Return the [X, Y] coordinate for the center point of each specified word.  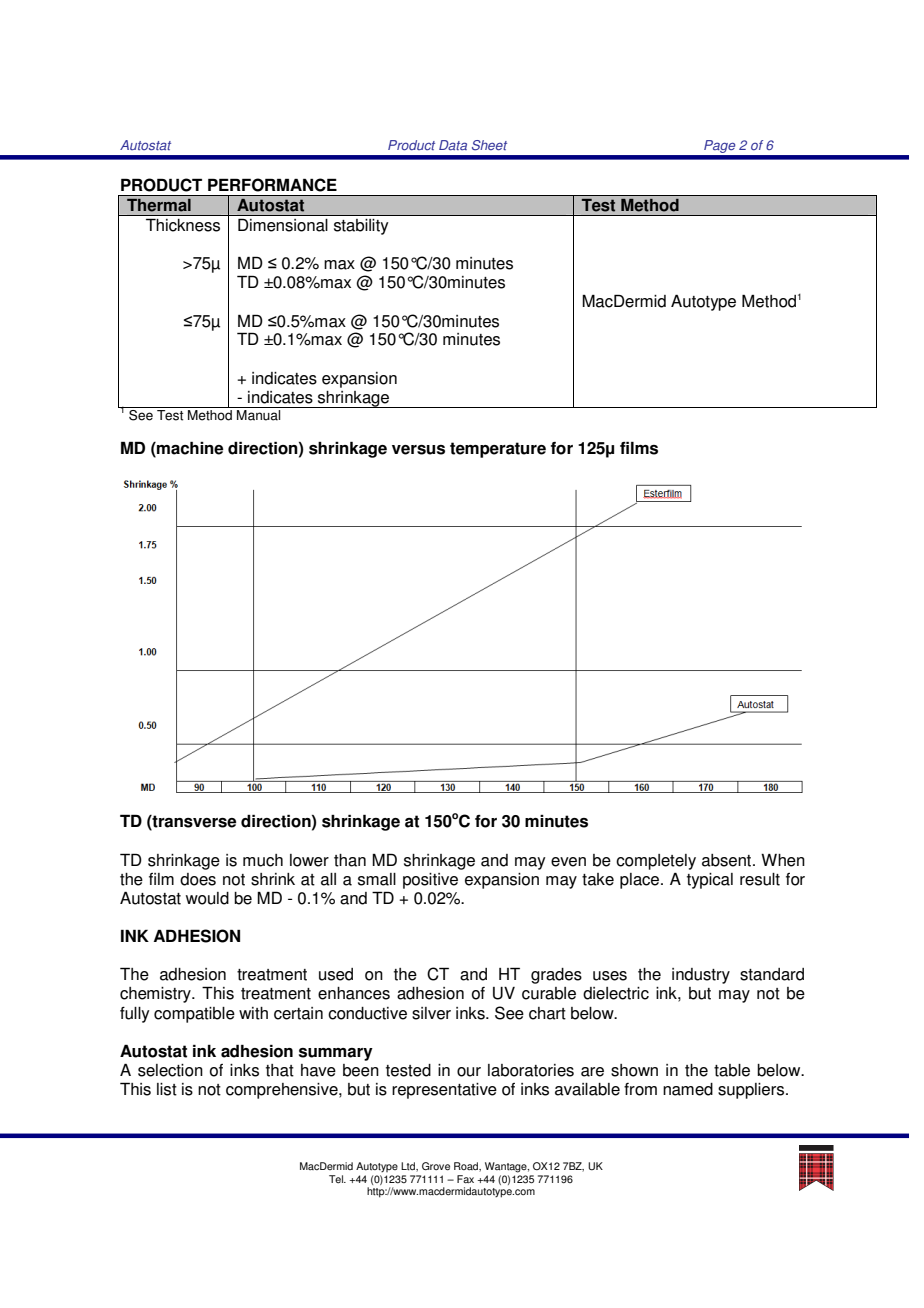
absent [728, 860]
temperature [498, 450]
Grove [436, 1166]
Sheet [489, 145]
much [263, 860]
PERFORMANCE [272, 185]
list [167, 1089]
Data [453, 145]
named [688, 1089]
